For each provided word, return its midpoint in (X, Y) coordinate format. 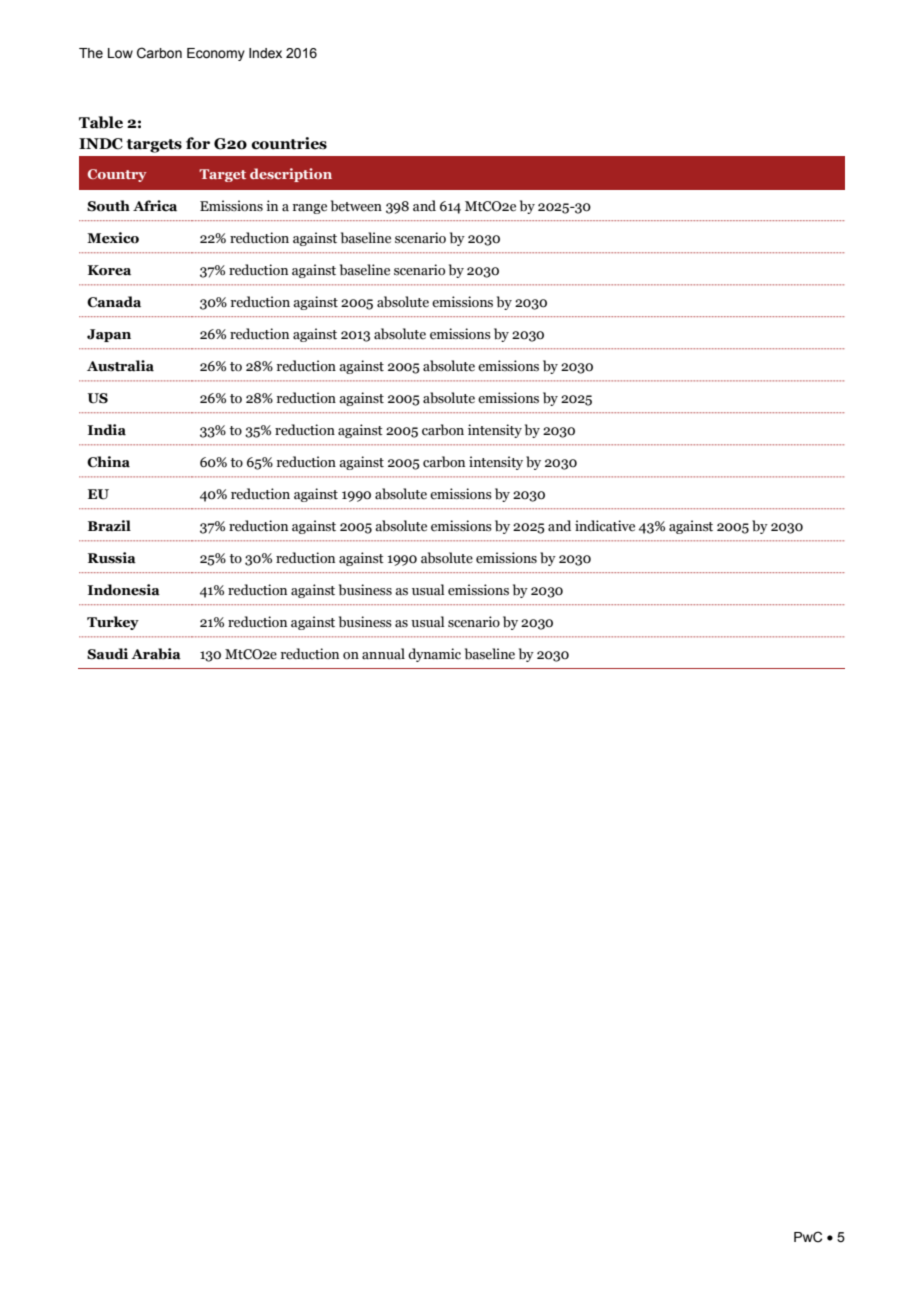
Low (120, 53)
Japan (109, 335)
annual (383, 654)
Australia (120, 366)
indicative (605, 526)
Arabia (156, 654)
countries (289, 143)
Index (265, 53)
